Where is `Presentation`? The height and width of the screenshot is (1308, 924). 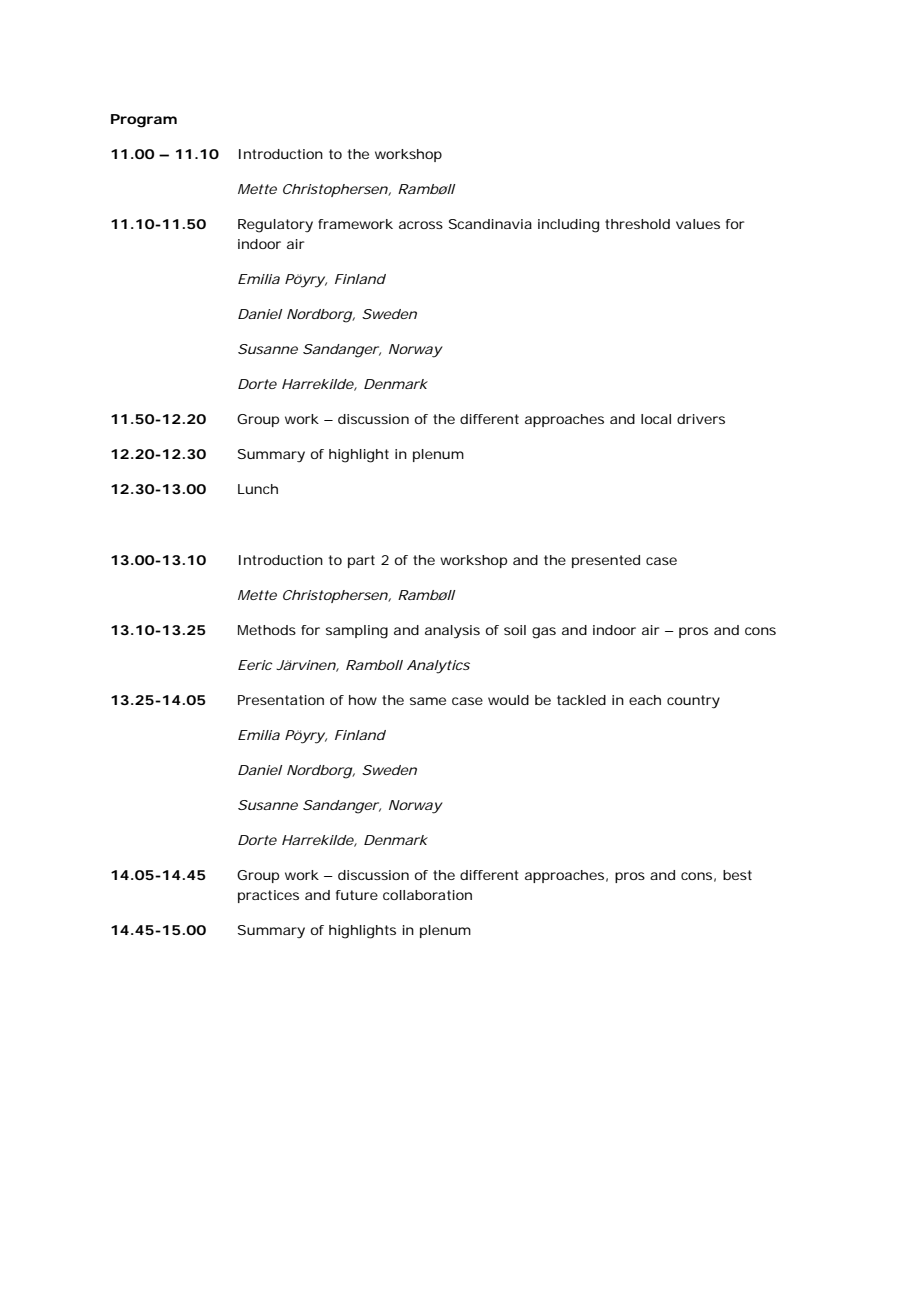 Presentation is located at coordinates (281, 700).
